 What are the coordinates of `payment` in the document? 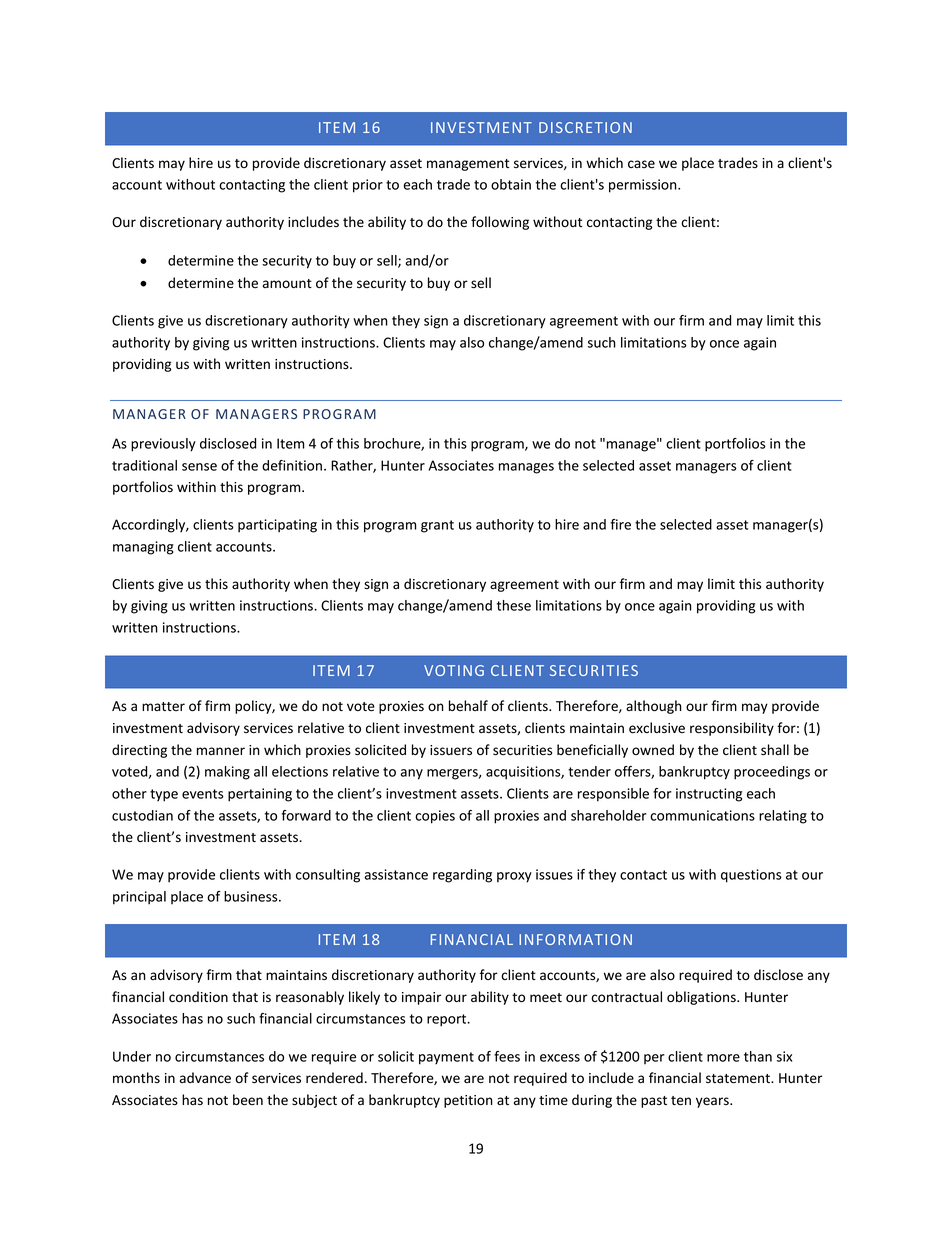 It's located at (446, 1058).
